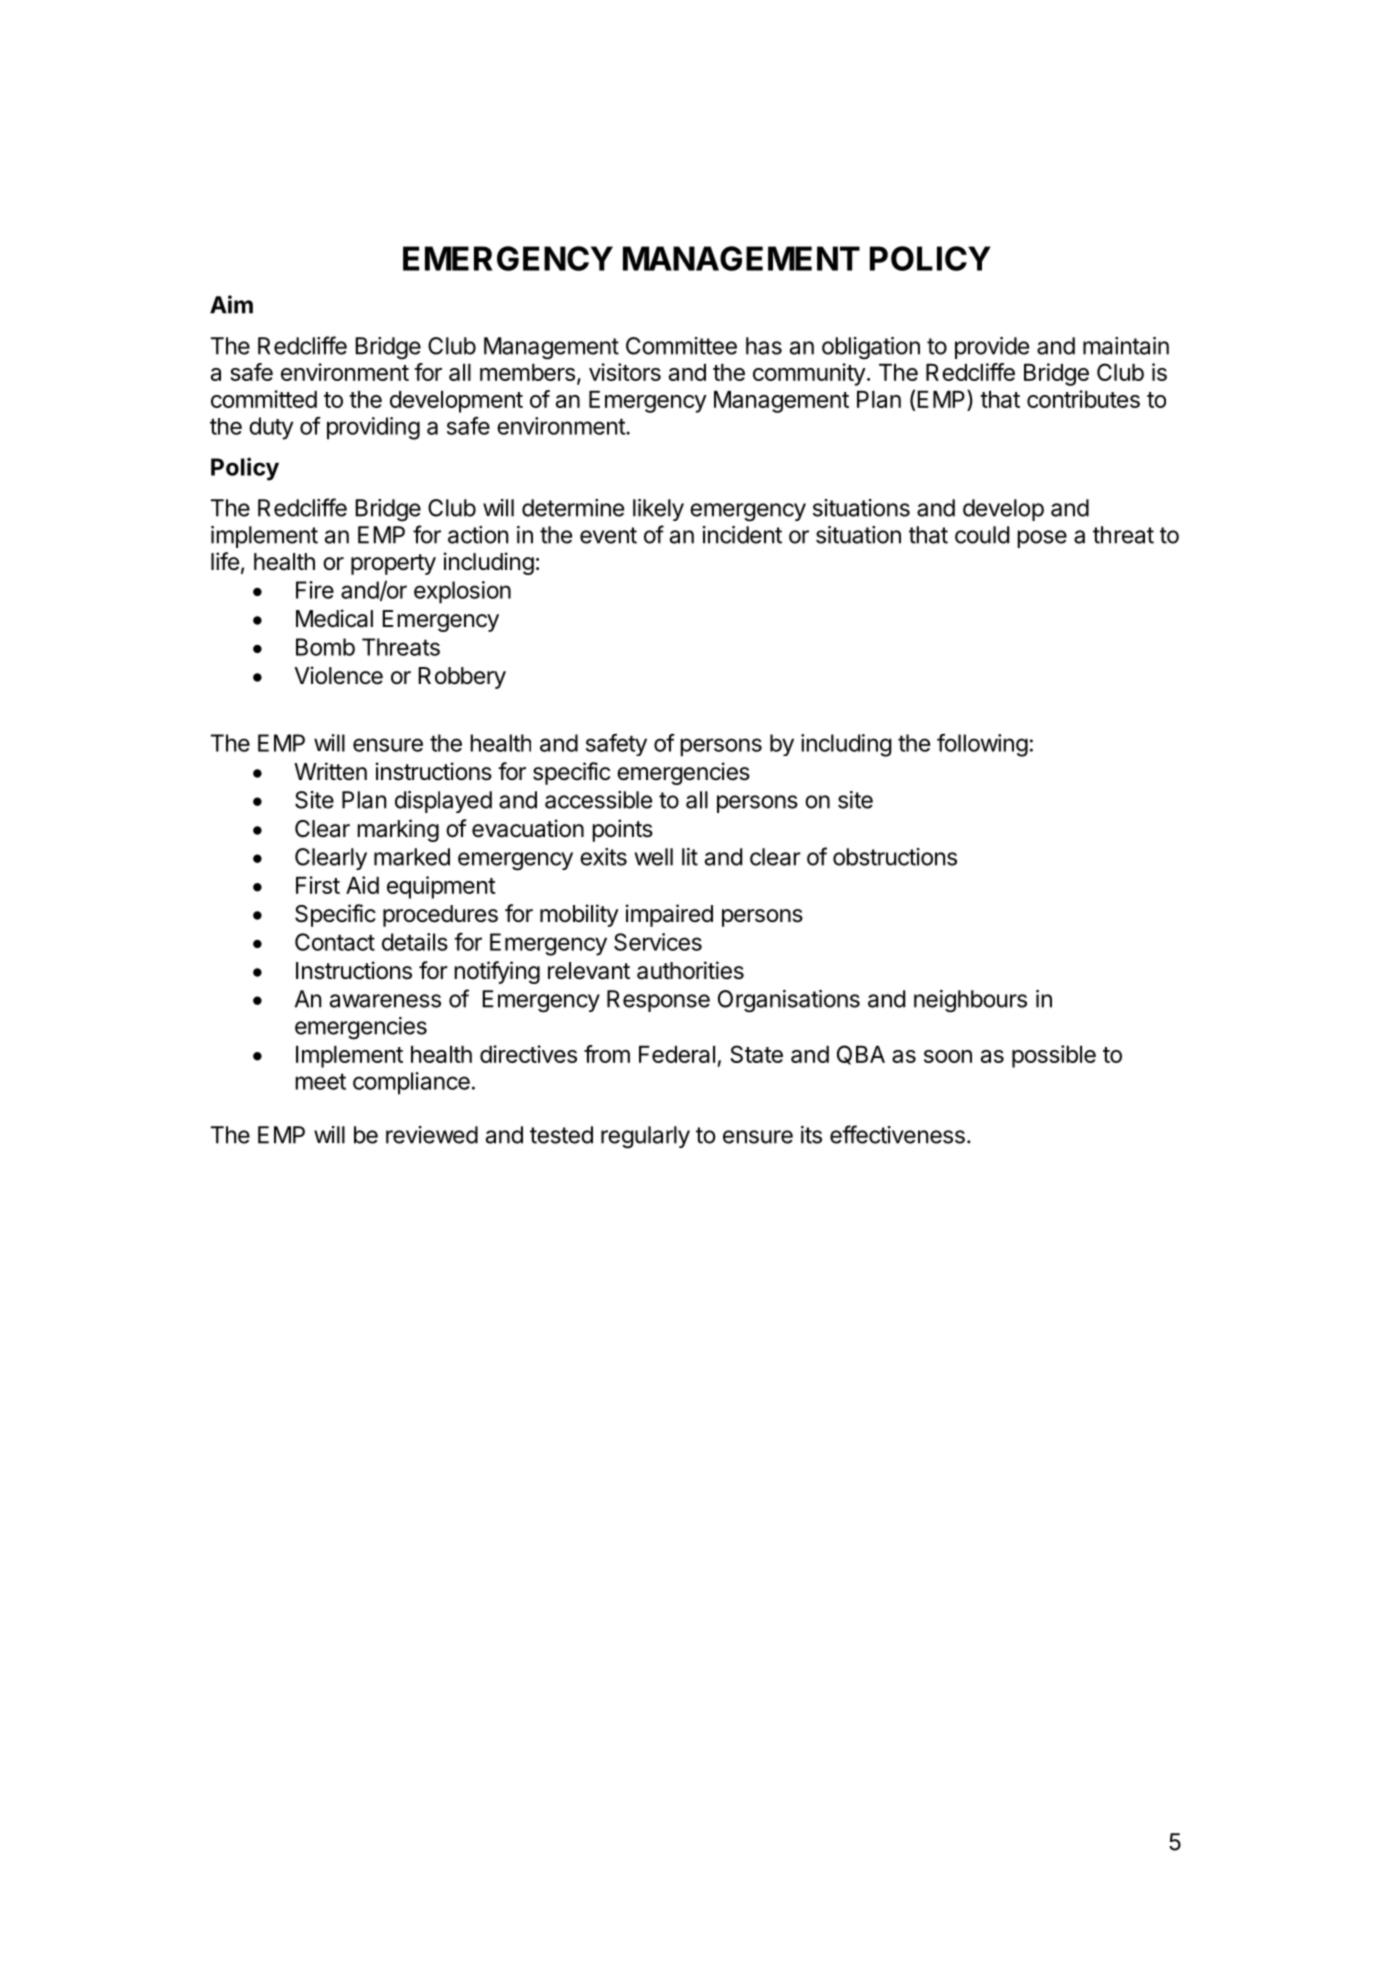  I want to click on Aim, so click(231, 304).
